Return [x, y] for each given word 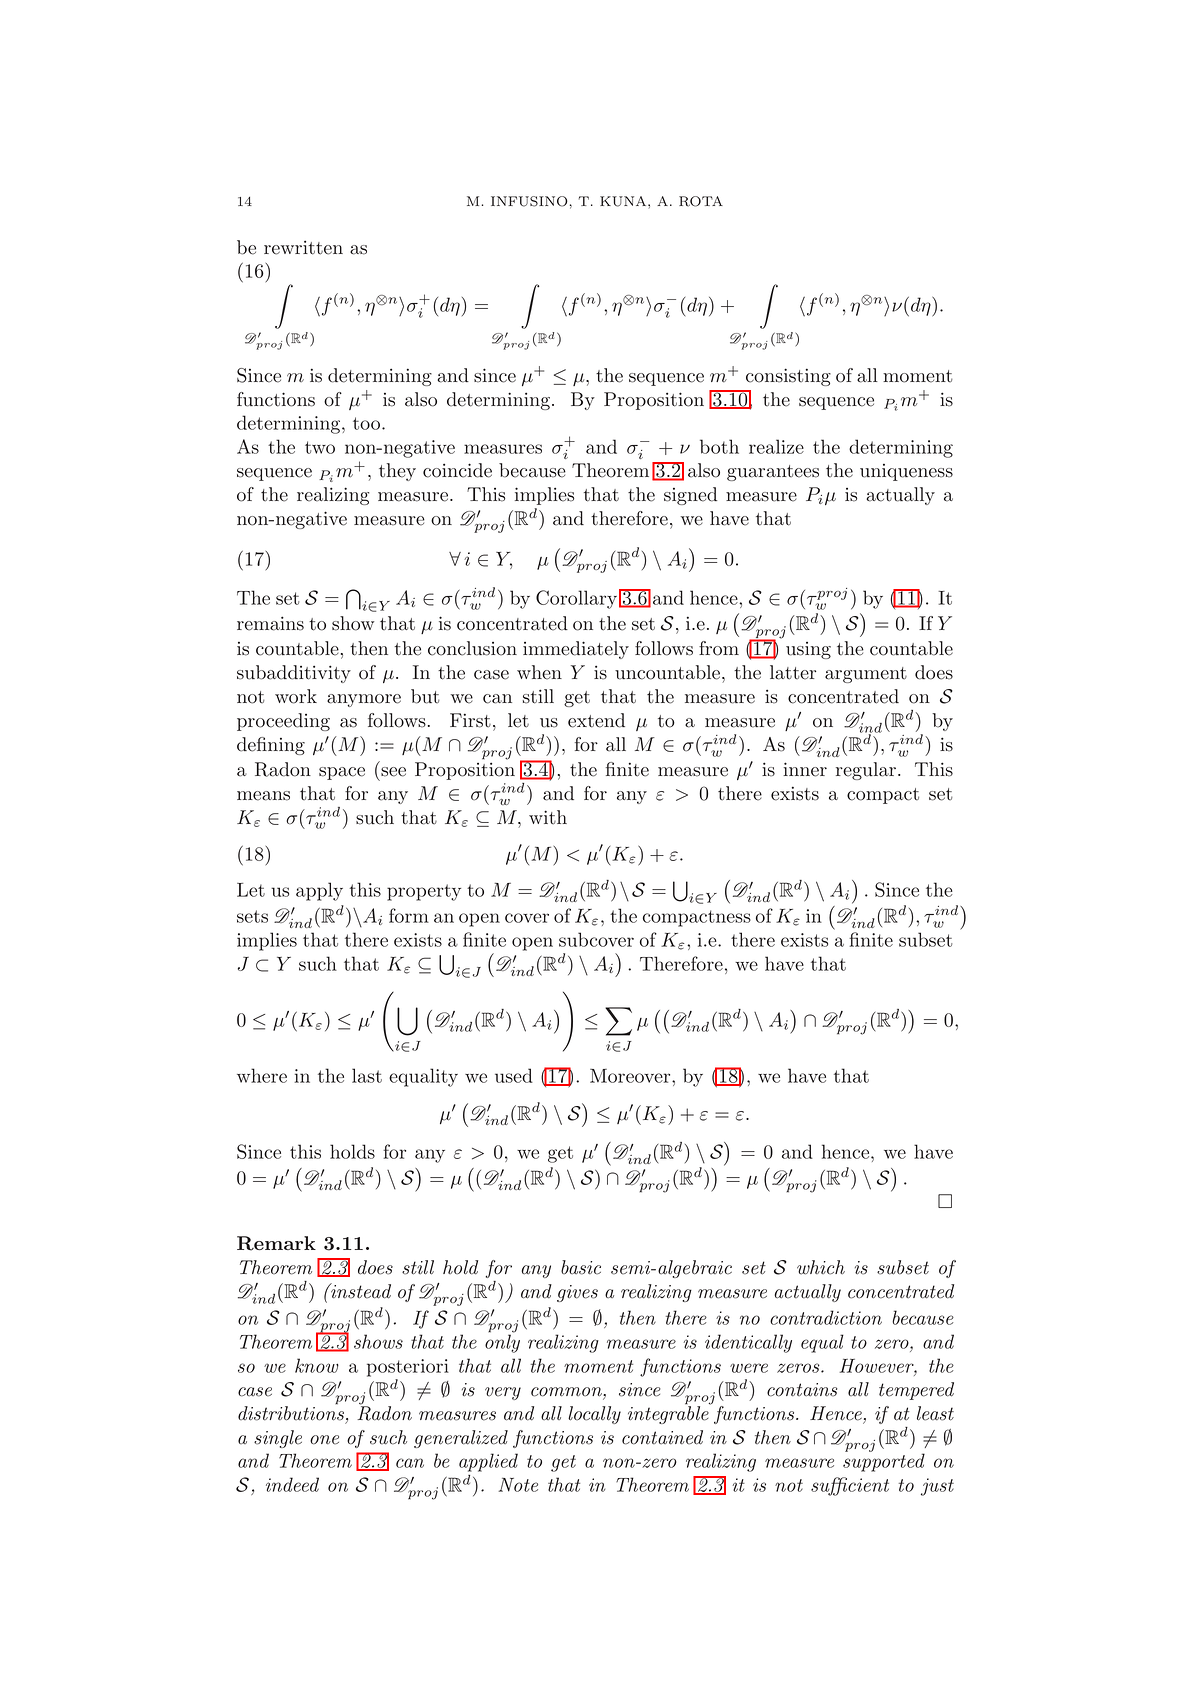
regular [866, 771]
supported [884, 1462]
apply [319, 891]
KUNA [624, 201]
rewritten [303, 247]
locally [594, 1415]
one [324, 1440]
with [548, 817]
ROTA [701, 201]
